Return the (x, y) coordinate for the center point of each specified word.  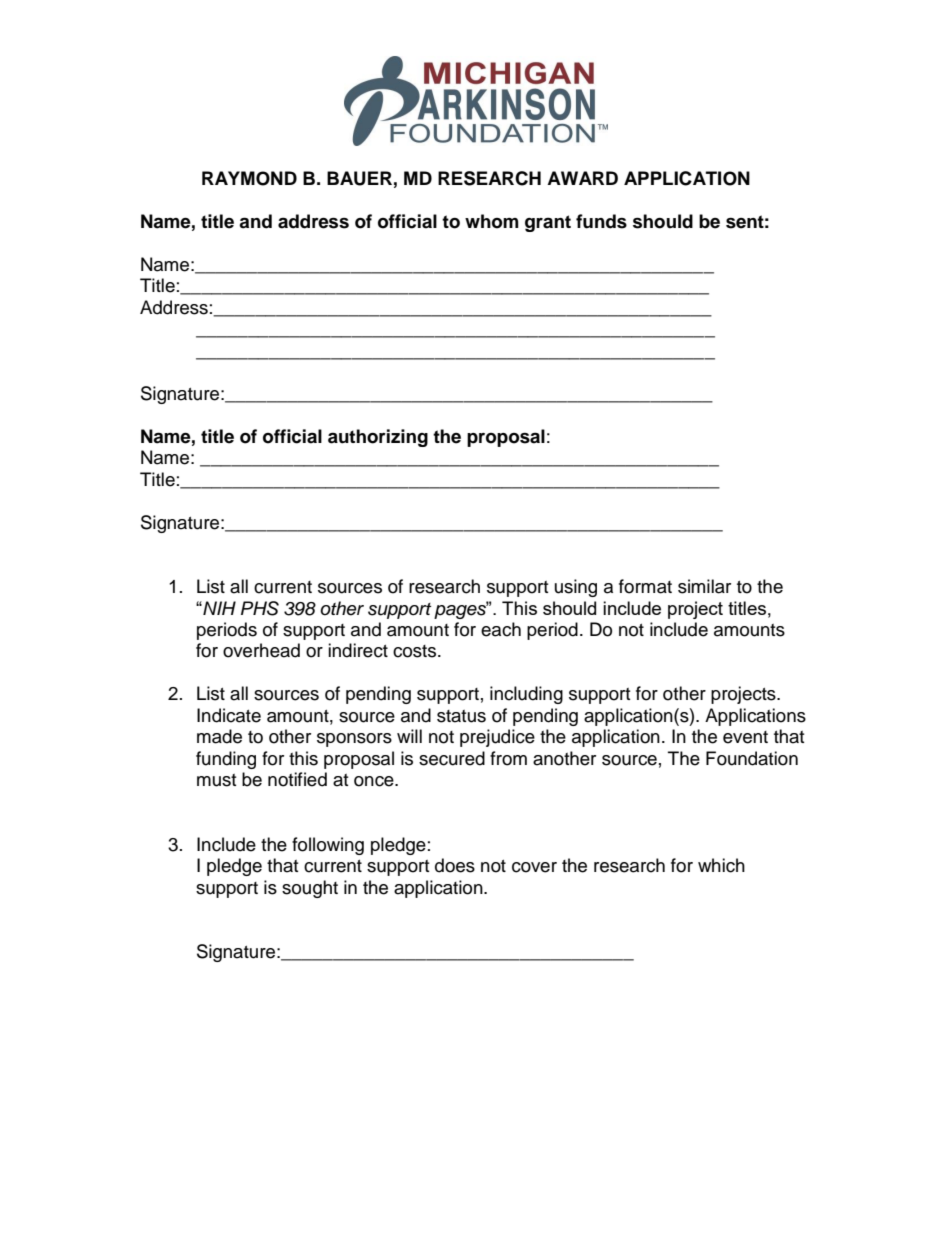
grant (548, 223)
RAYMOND (249, 178)
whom (492, 221)
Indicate (229, 715)
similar (704, 586)
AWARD (582, 178)
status (461, 716)
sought (310, 889)
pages (461, 610)
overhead (261, 650)
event (745, 737)
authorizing (378, 438)
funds (601, 221)
